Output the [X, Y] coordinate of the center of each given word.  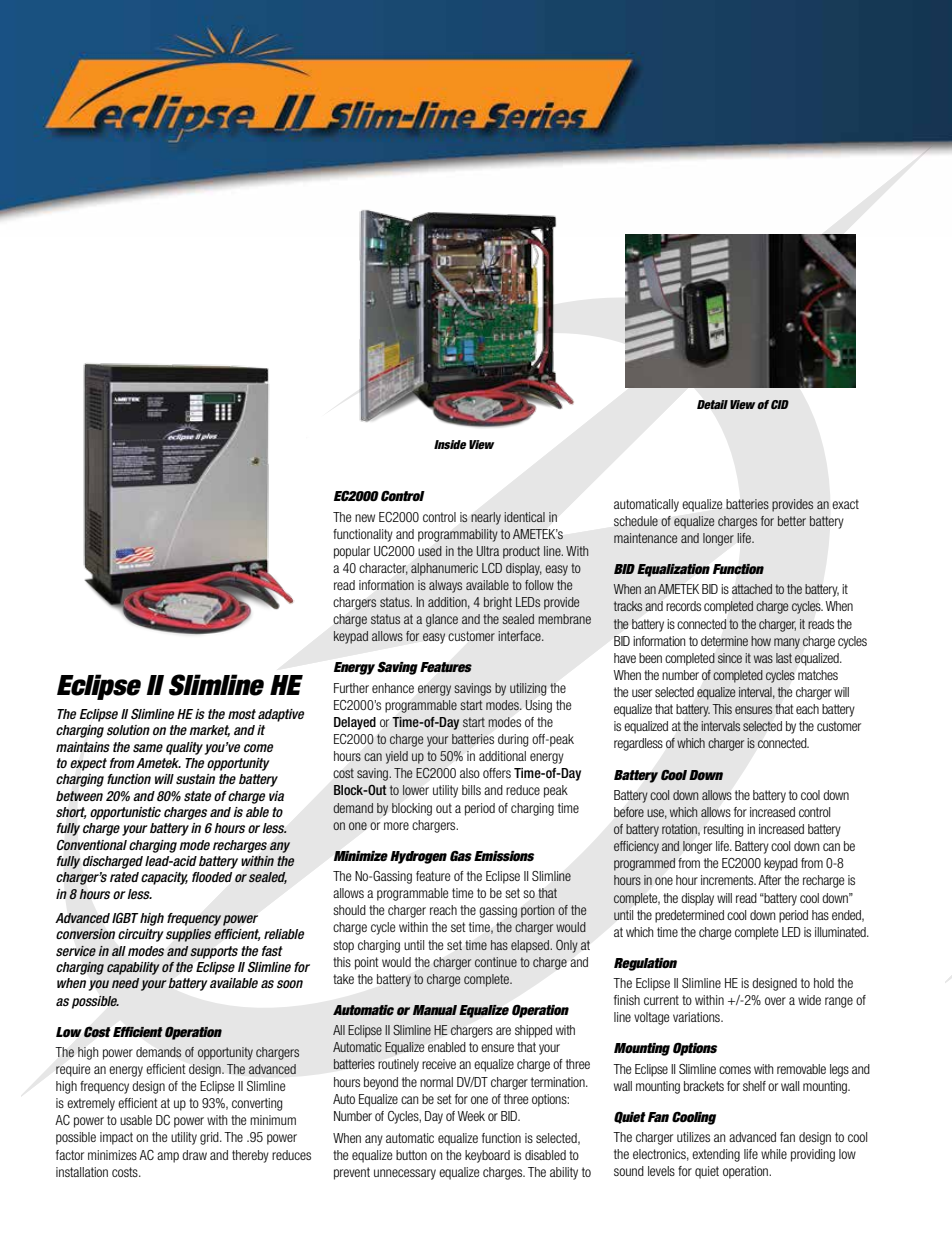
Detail [712, 404]
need [125, 983]
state [197, 796]
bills [471, 790]
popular [352, 552]
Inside [450, 444]
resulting [724, 830]
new [365, 518]
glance [442, 620]
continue [496, 962]
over [775, 1001]
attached [752, 589]
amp [168, 1157]
